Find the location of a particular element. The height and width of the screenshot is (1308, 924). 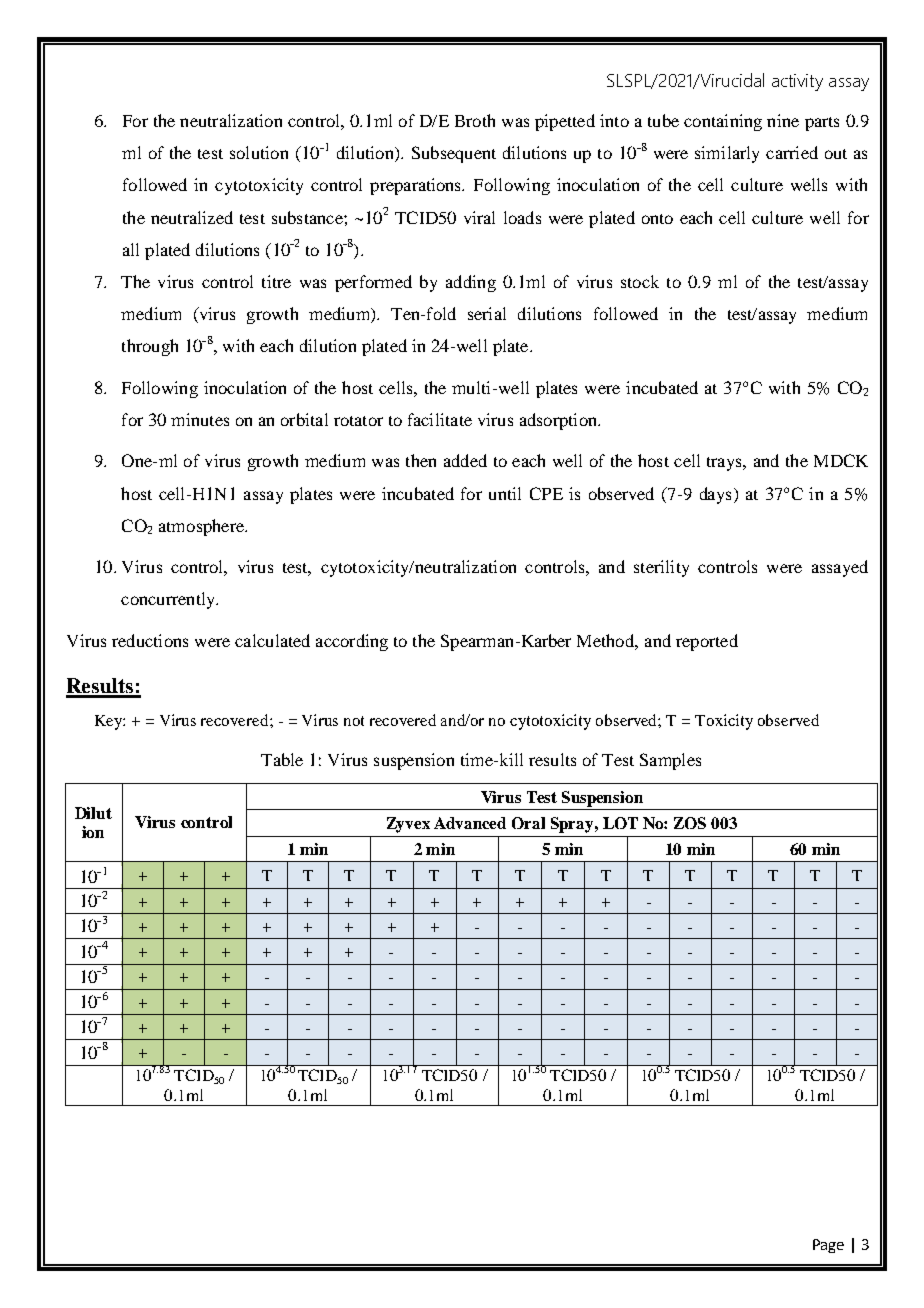

until is located at coordinates (505, 493).
